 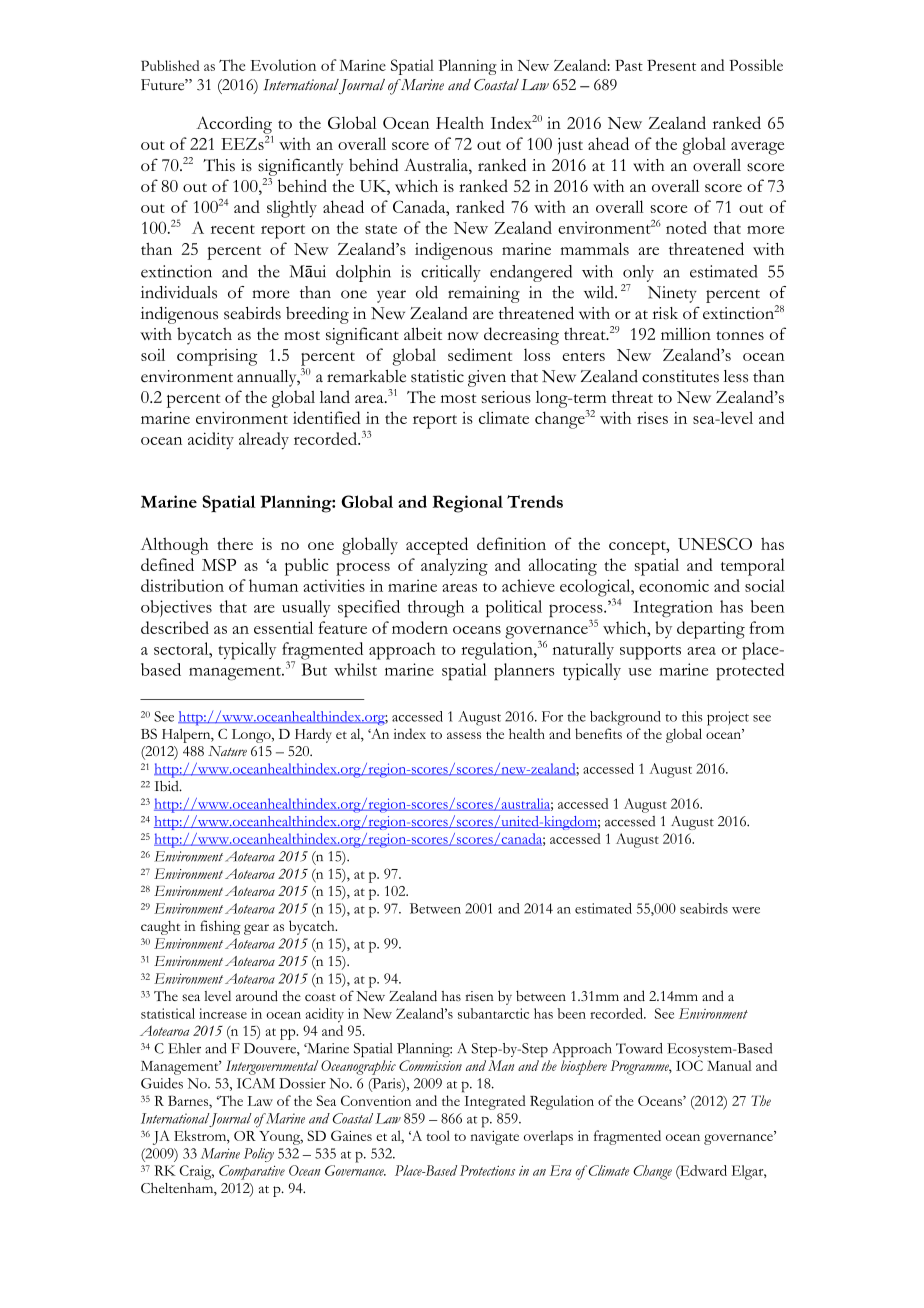 I want to click on rises, so click(x=652, y=418).
